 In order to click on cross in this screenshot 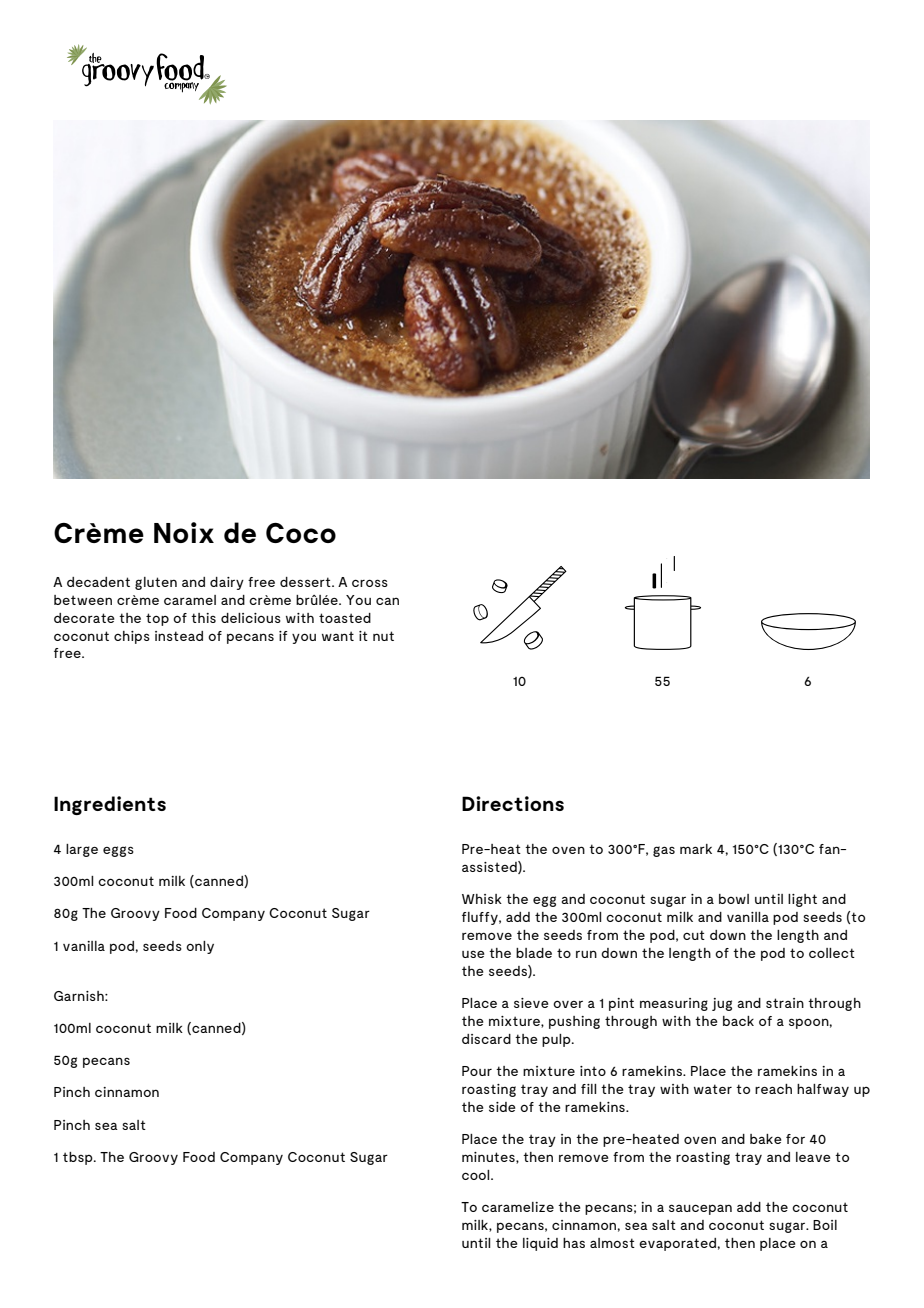, I will do `click(370, 583)`.
